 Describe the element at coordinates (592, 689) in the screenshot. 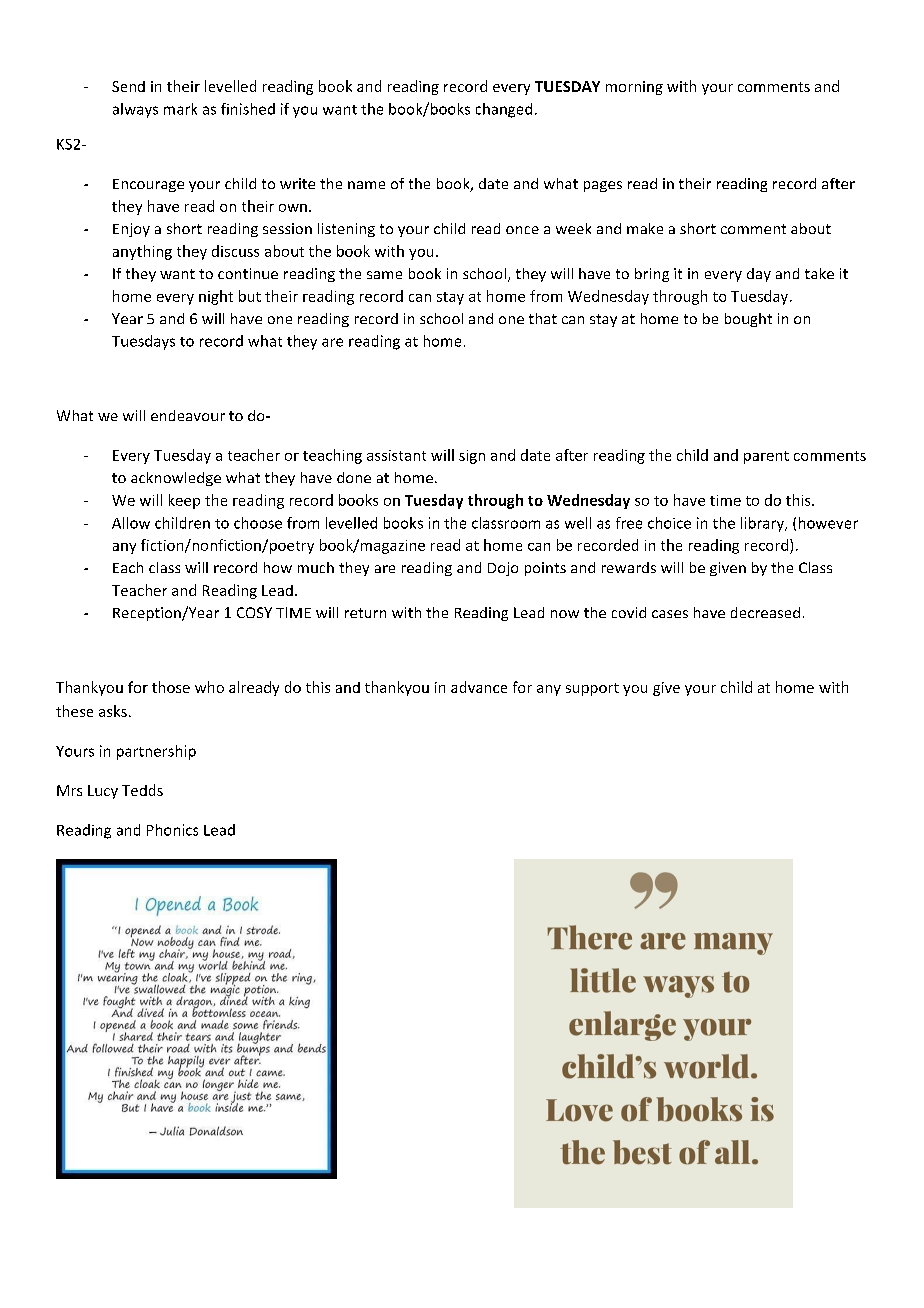

I see `support` at that location.
